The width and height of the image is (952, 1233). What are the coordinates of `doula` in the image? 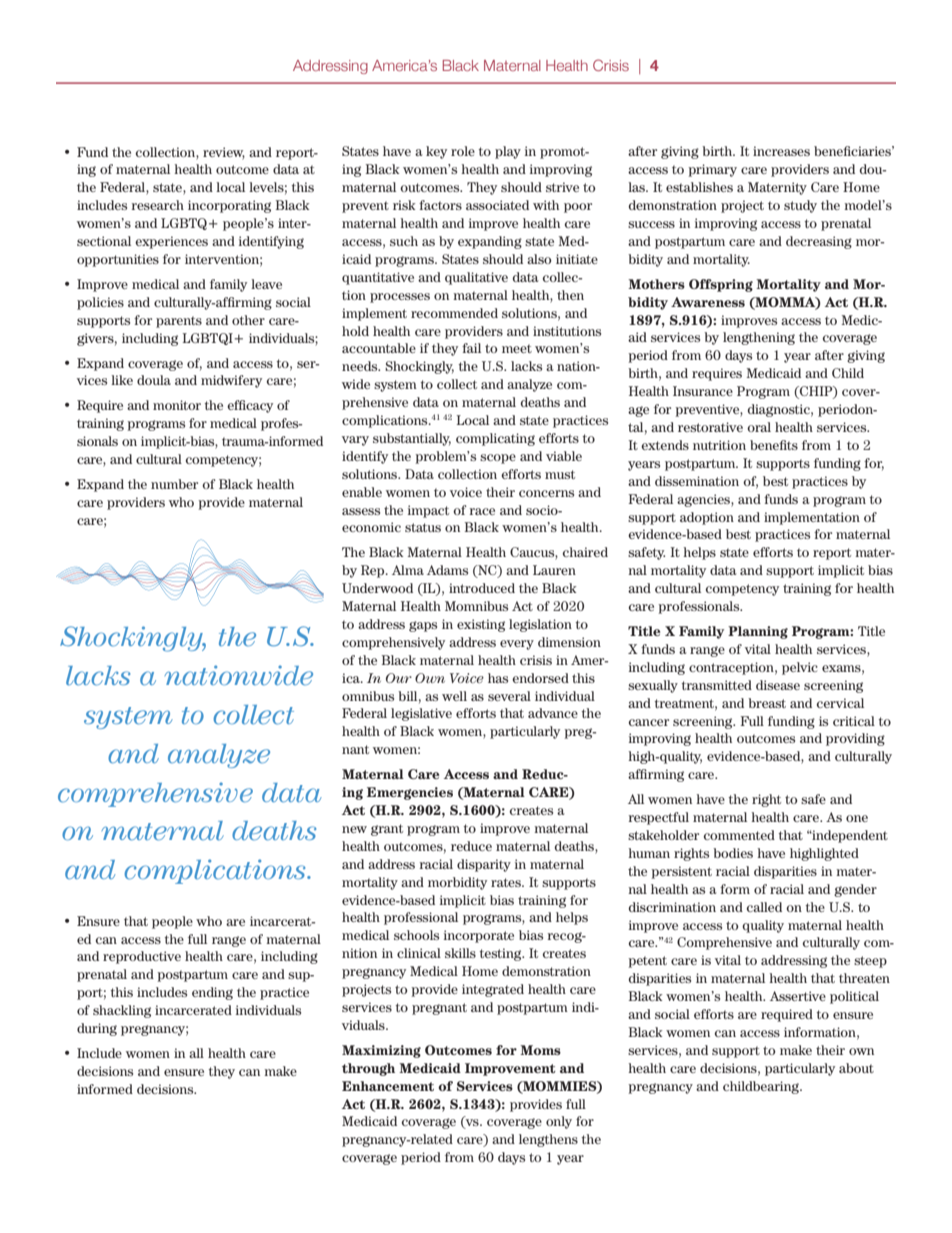 It's located at (154, 380).
